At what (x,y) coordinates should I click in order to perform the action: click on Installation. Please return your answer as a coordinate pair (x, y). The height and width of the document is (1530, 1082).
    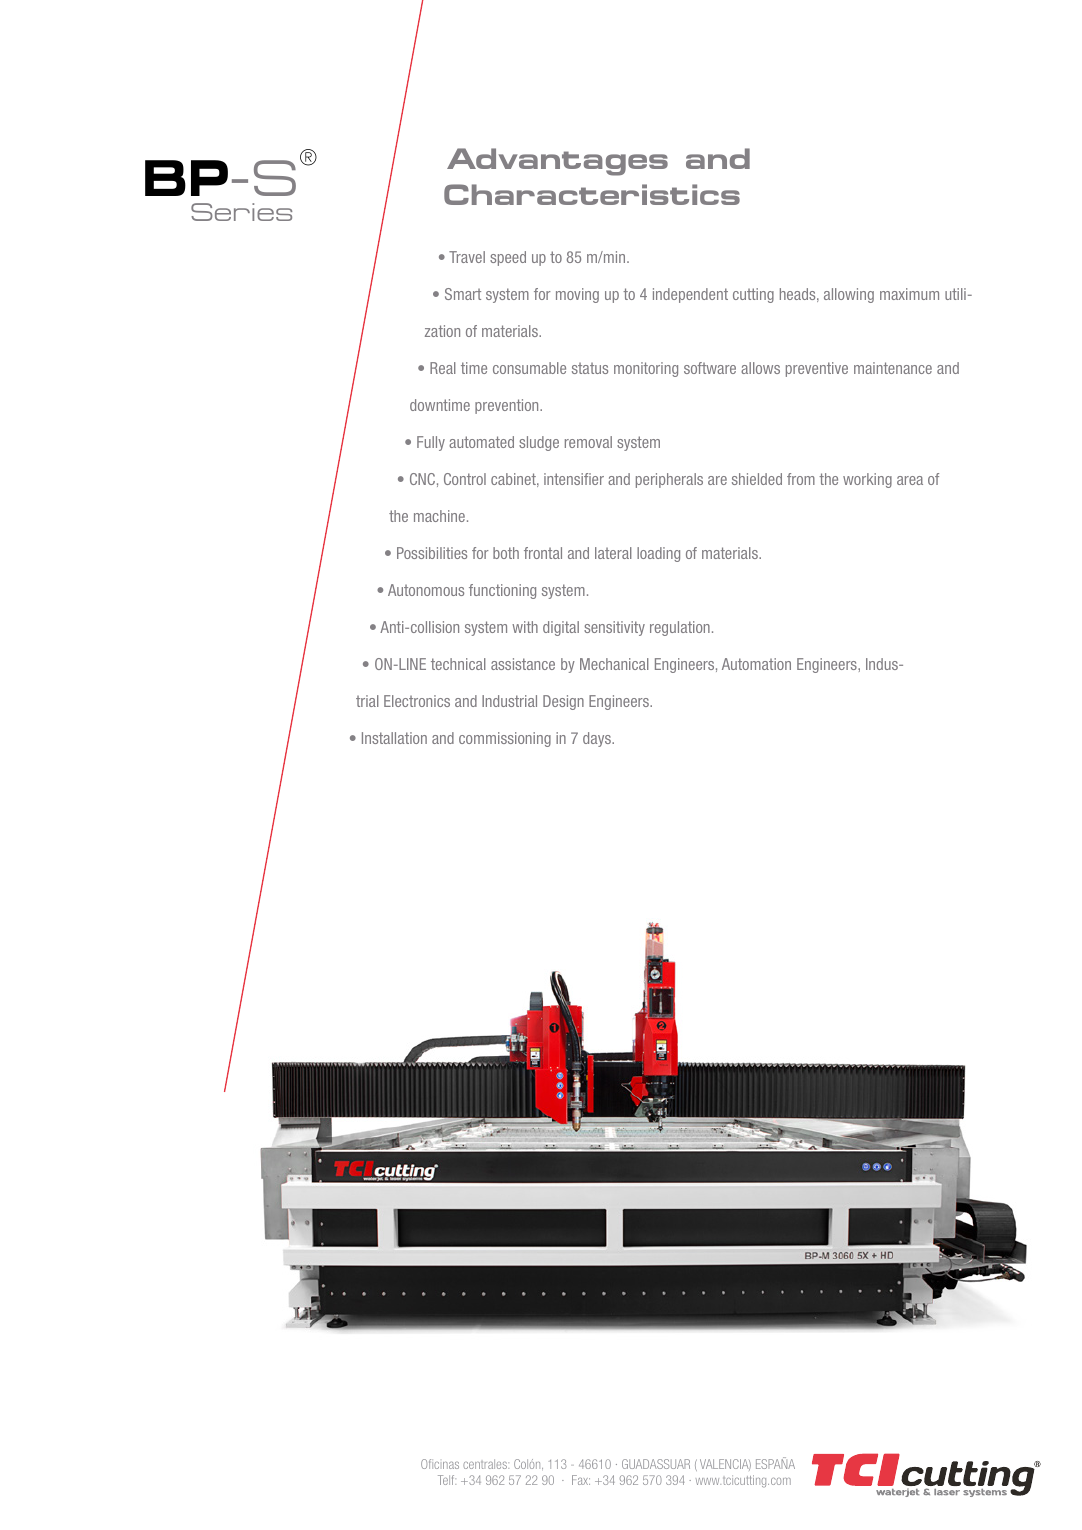
    Looking at the image, I should click on (394, 738).
